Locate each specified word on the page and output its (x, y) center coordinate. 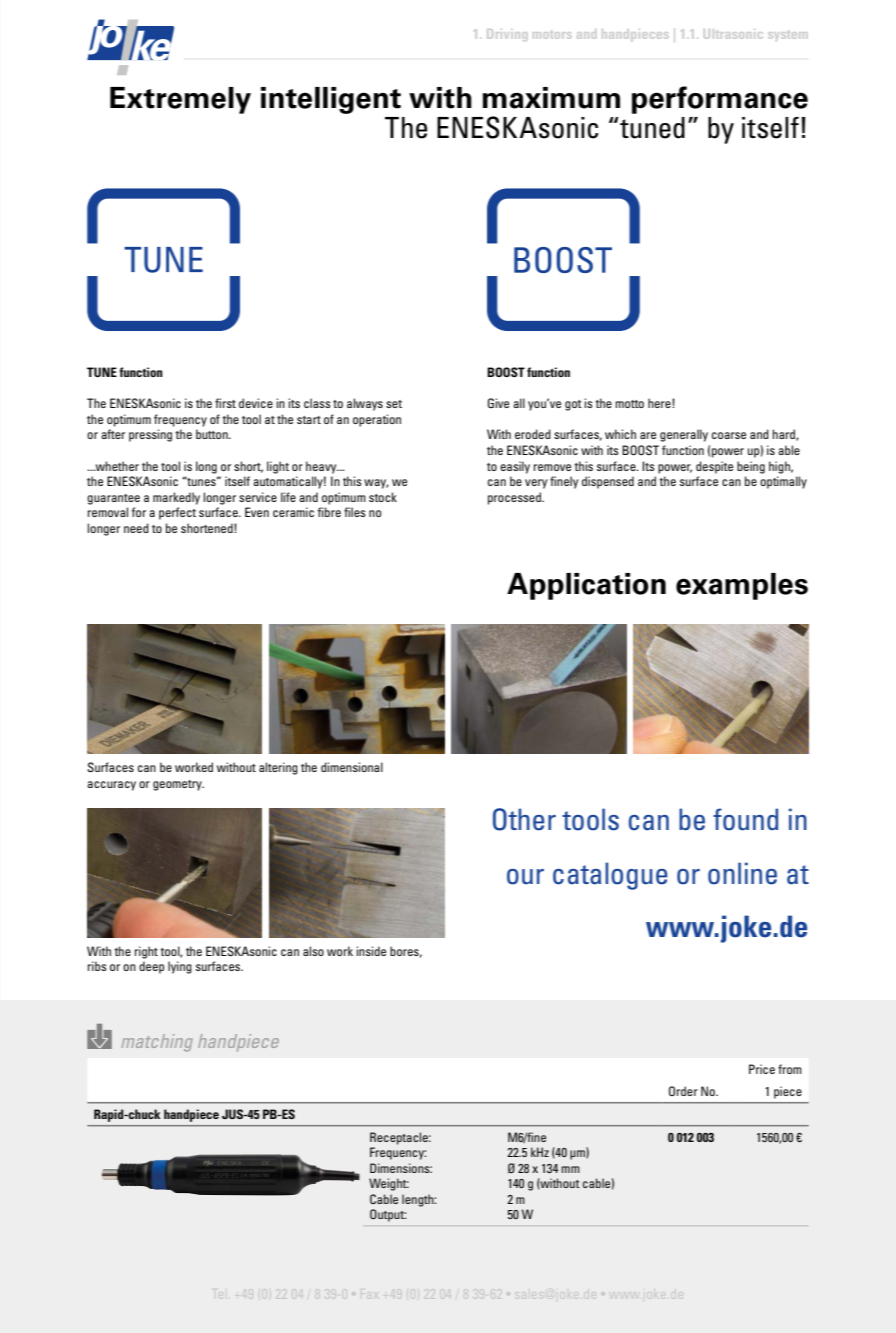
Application (586, 586)
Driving (507, 35)
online (742, 873)
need (136, 528)
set (394, 404)
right (146, 952)
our (525, 877)
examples (742, 586)
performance (720, 100)
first (225, 403)
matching (157, 1043)
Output (388, 1215)
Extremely (180, 100)
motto (629, 404)
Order (683, 1091)
